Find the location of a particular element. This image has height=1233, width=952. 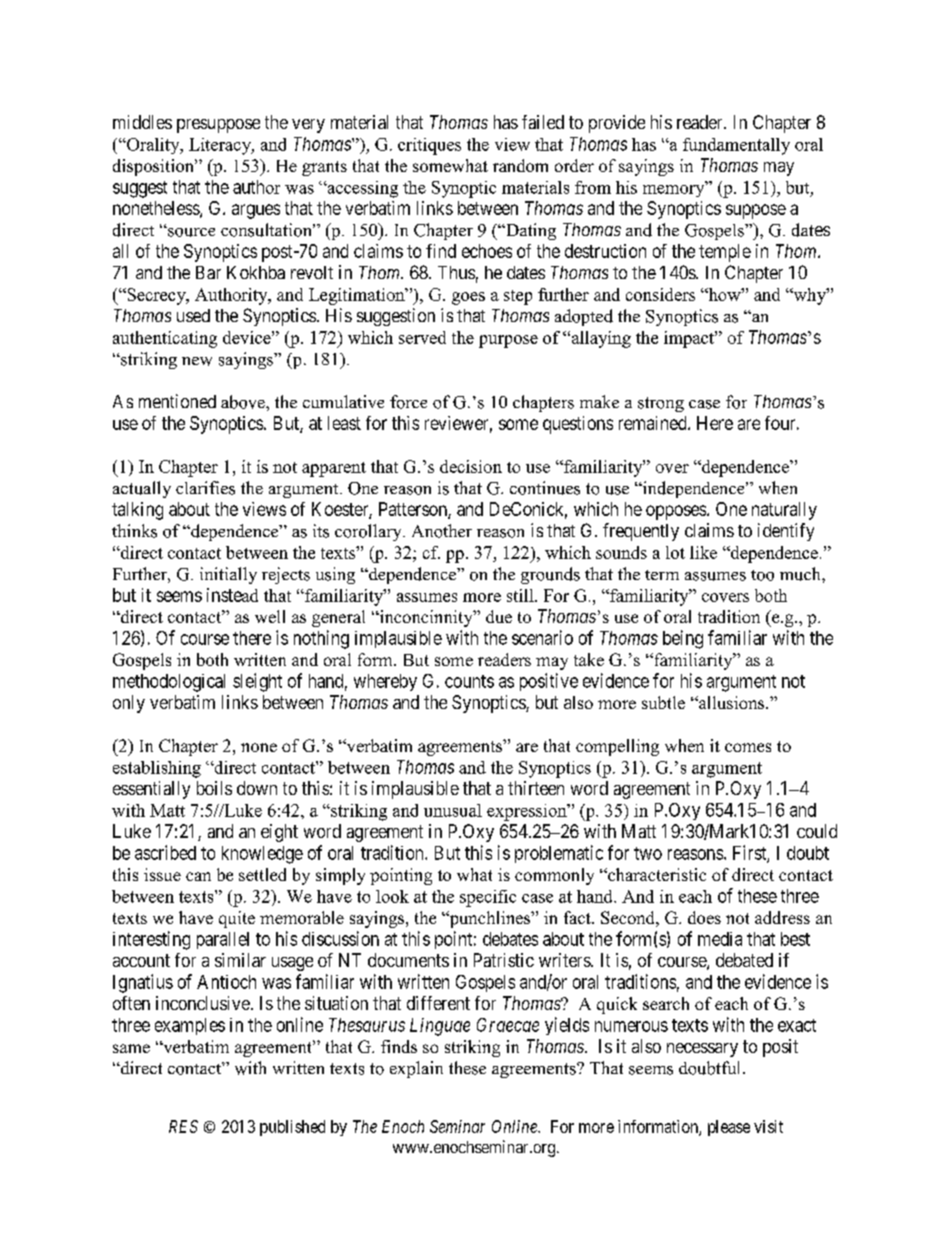

Literacy is located at coordinates (221, 146).
